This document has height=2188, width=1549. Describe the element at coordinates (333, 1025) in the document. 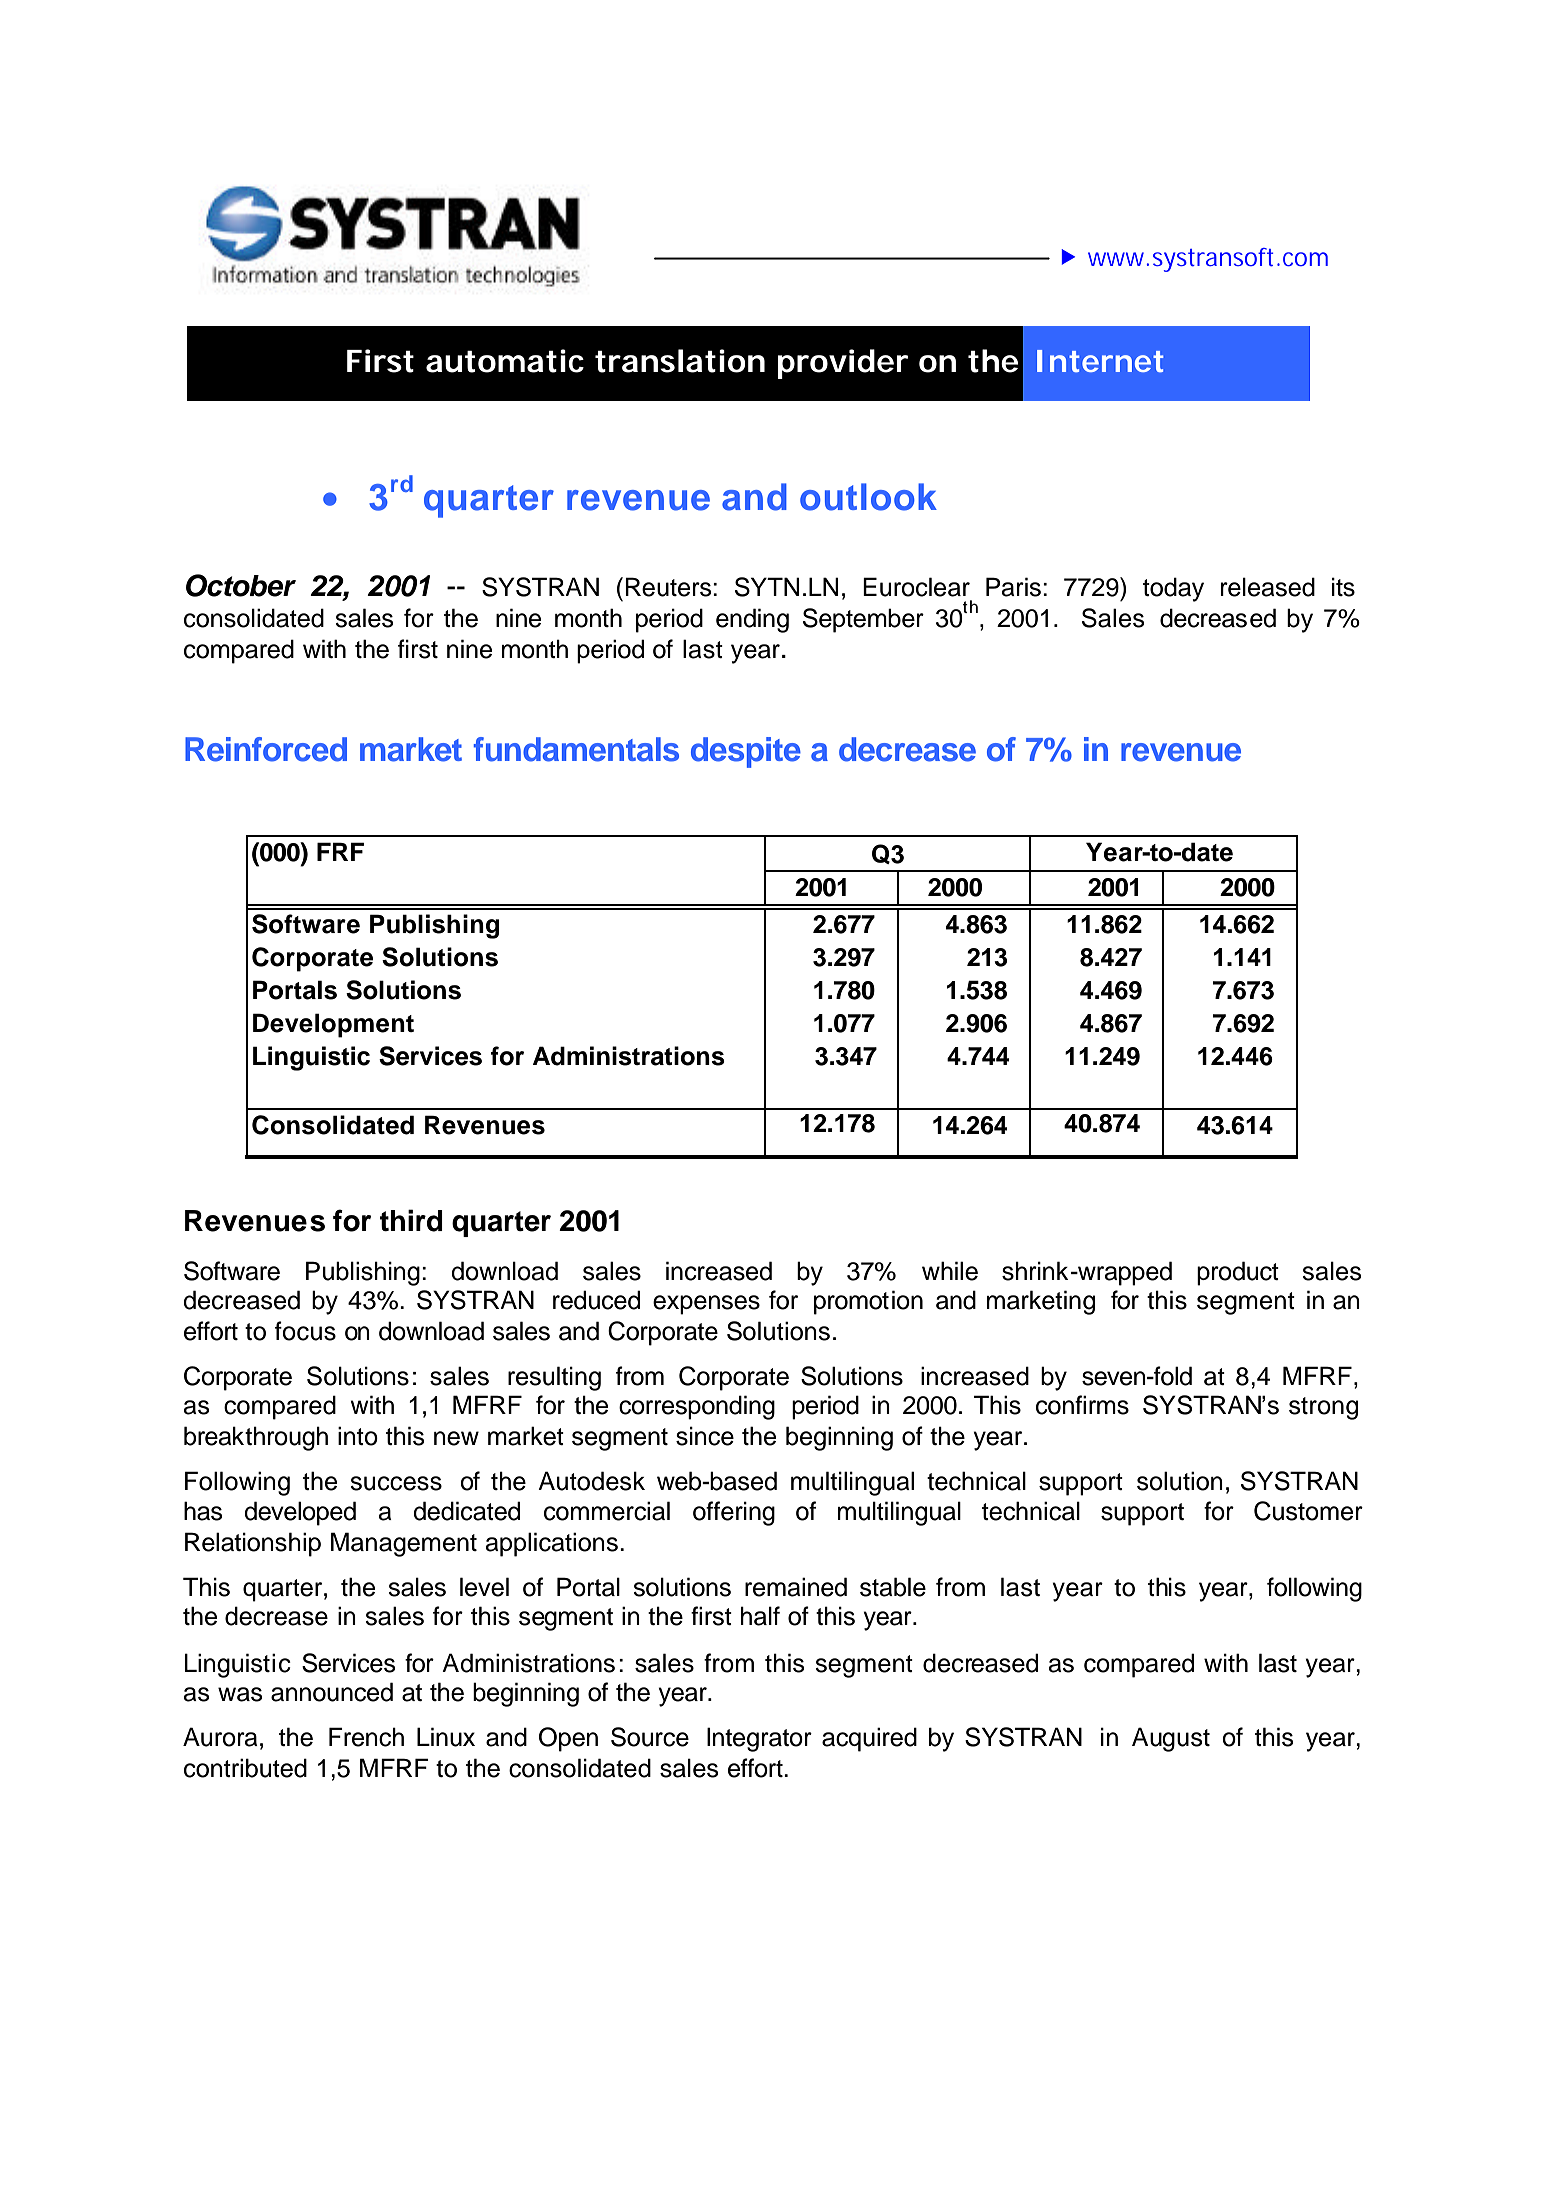

I see `Development` at that location.
